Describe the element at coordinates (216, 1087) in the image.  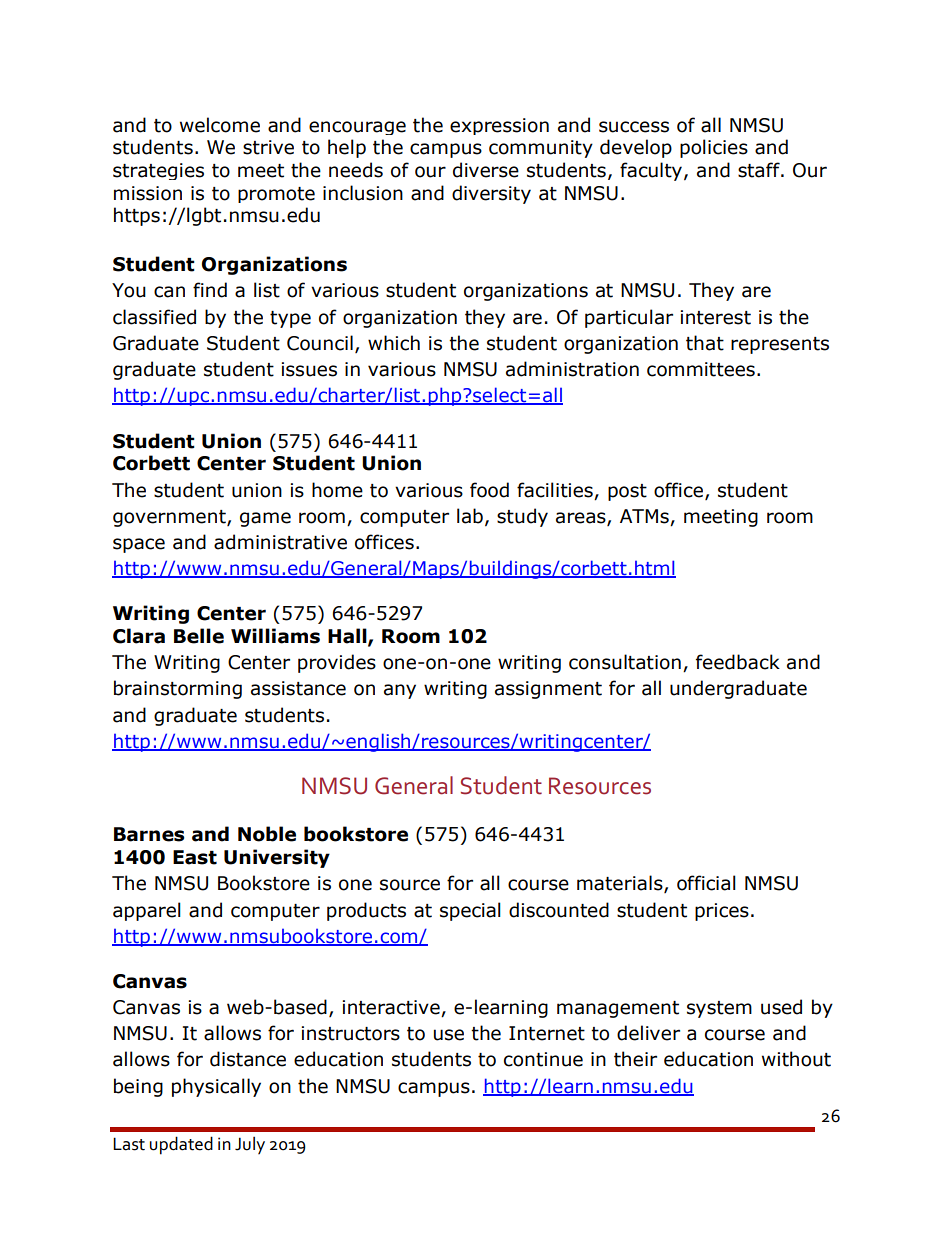
I see `physically` at that location.
